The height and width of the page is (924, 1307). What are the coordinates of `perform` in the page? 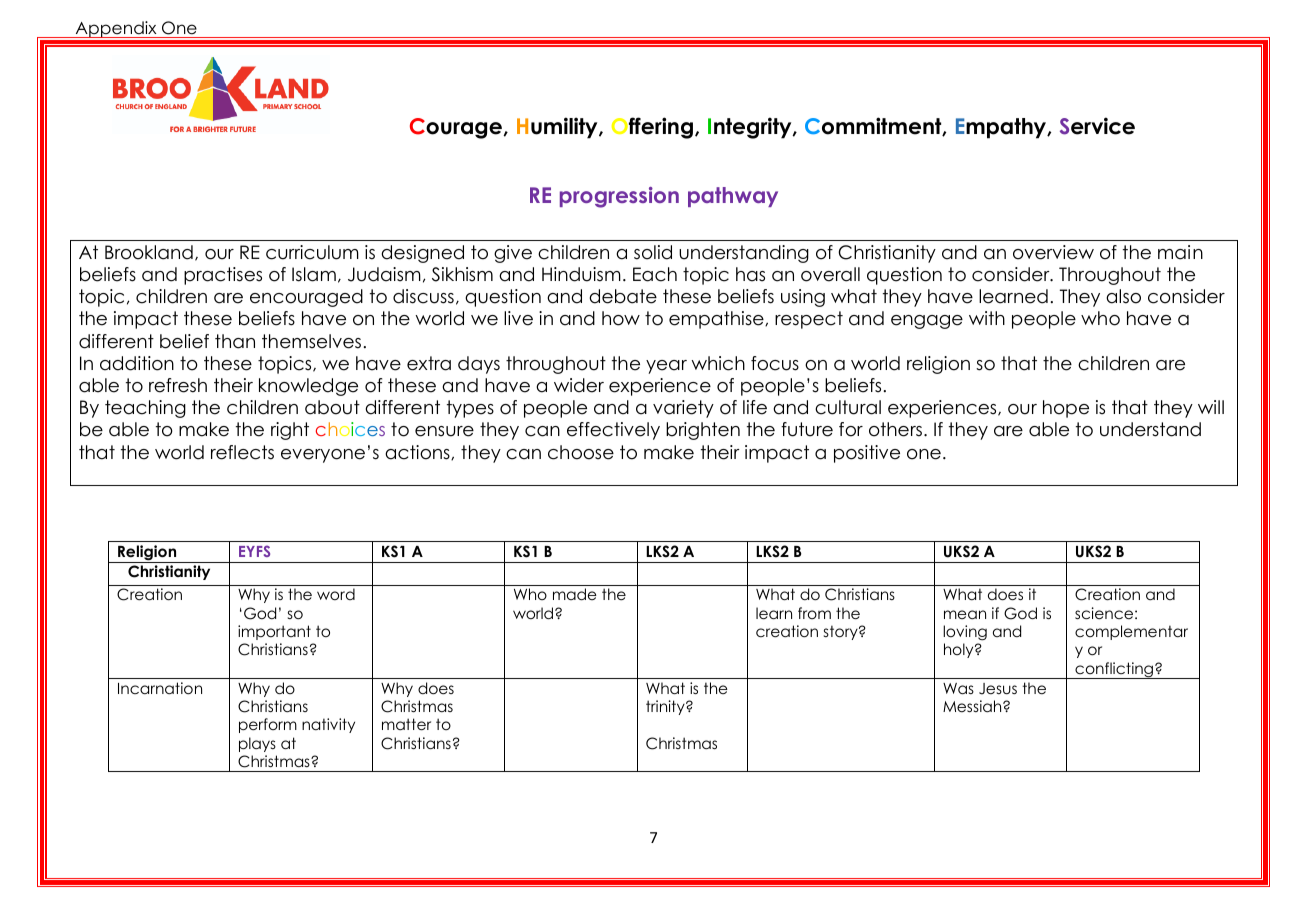 It's located at (268, 725).
